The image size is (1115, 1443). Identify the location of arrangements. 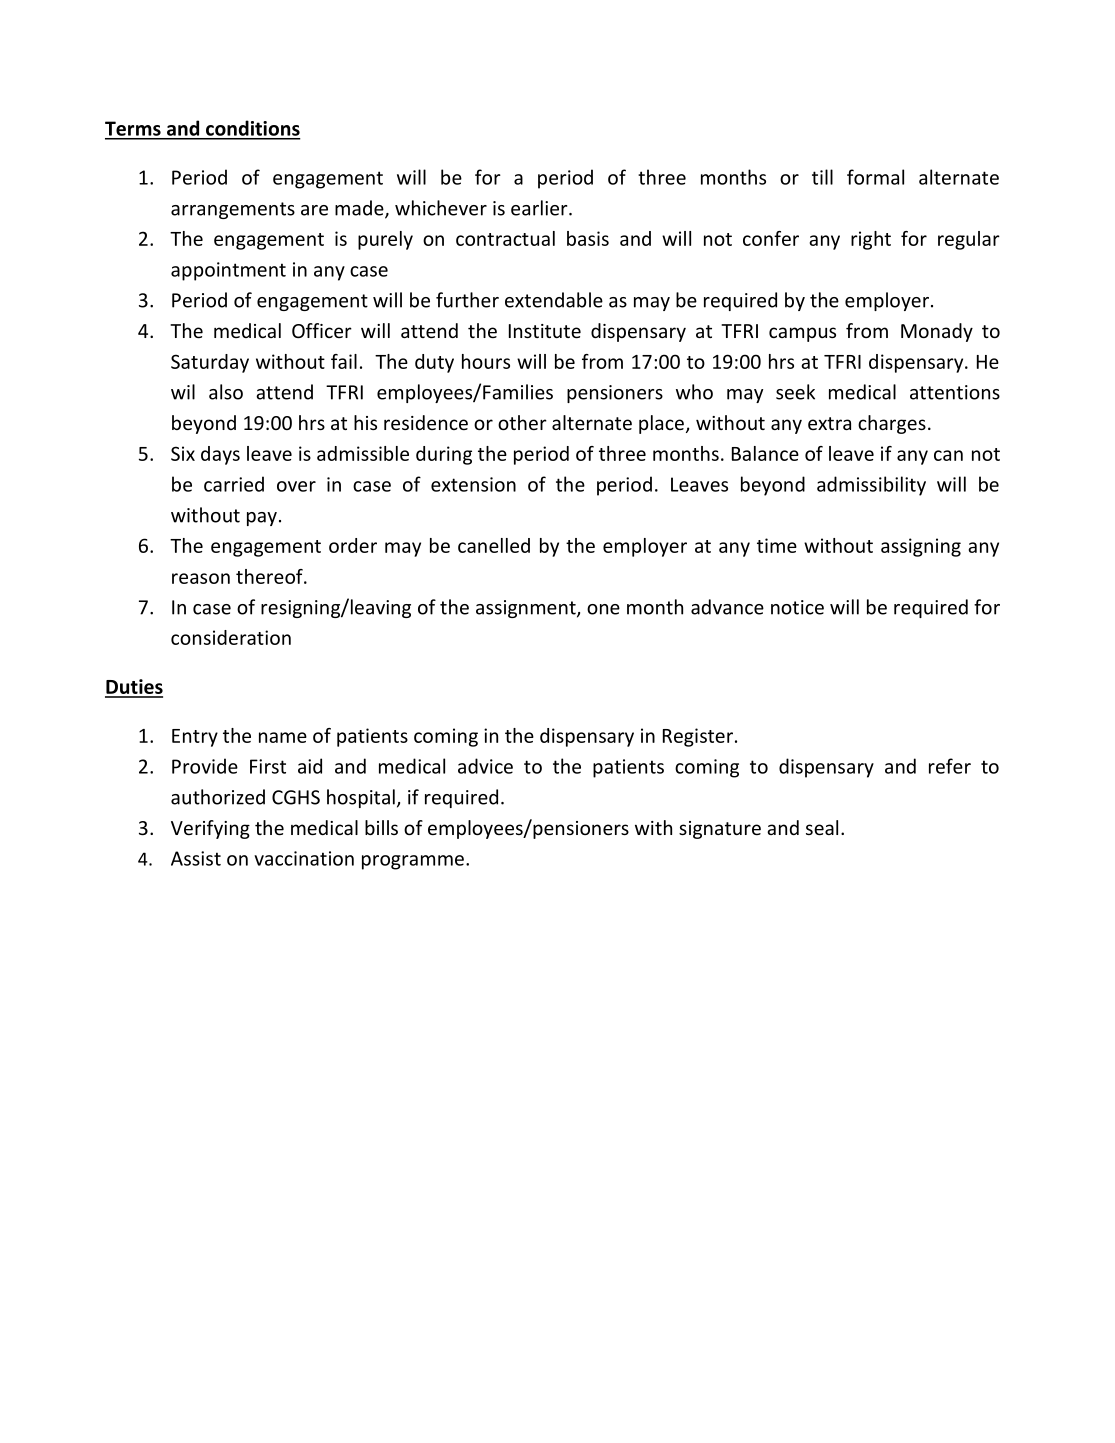
(233, 210).
